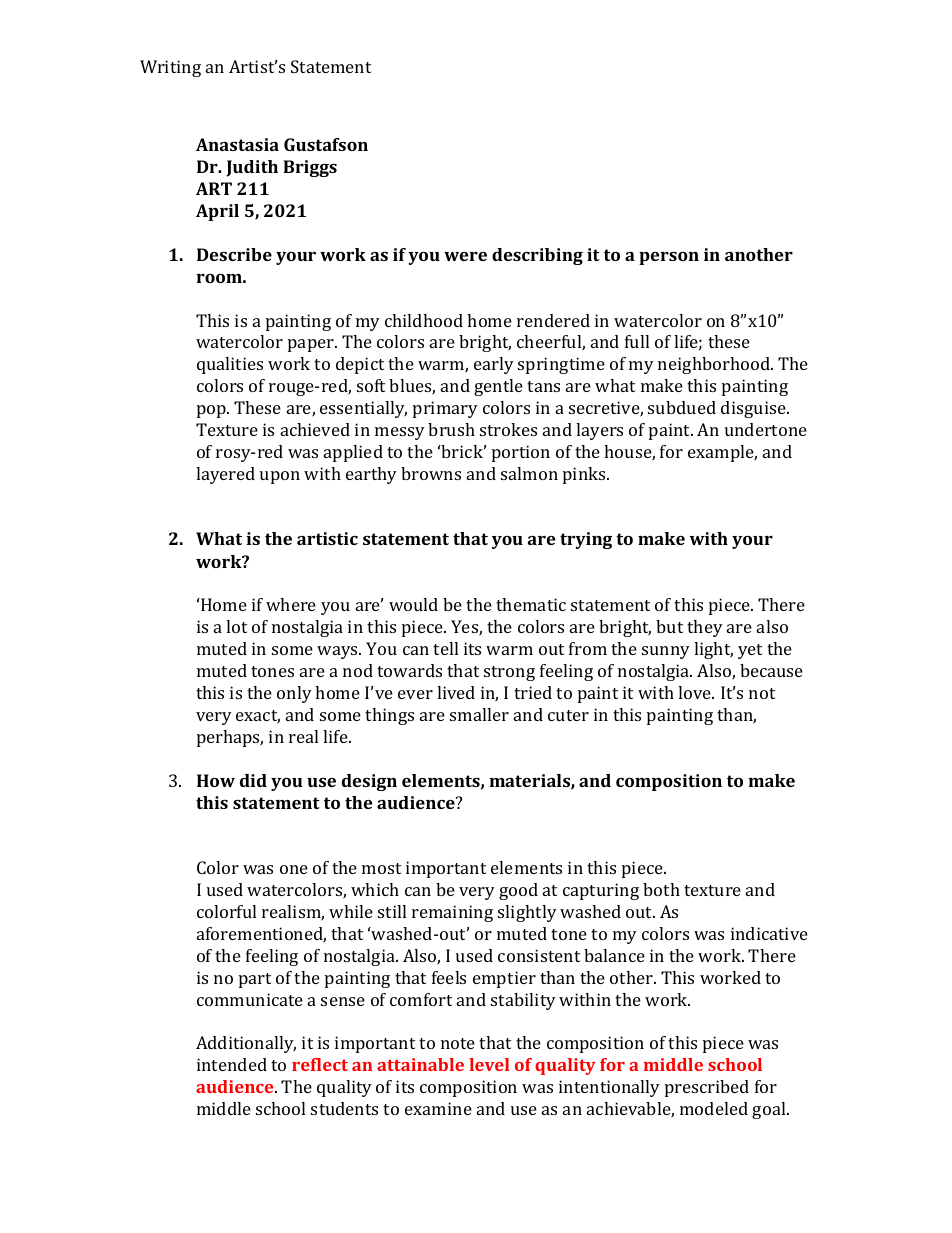 This image has width=952, height=1233. What do you see at coordinates (413, 604) in the image?
I see `would` at bounding box center [413, 604].
